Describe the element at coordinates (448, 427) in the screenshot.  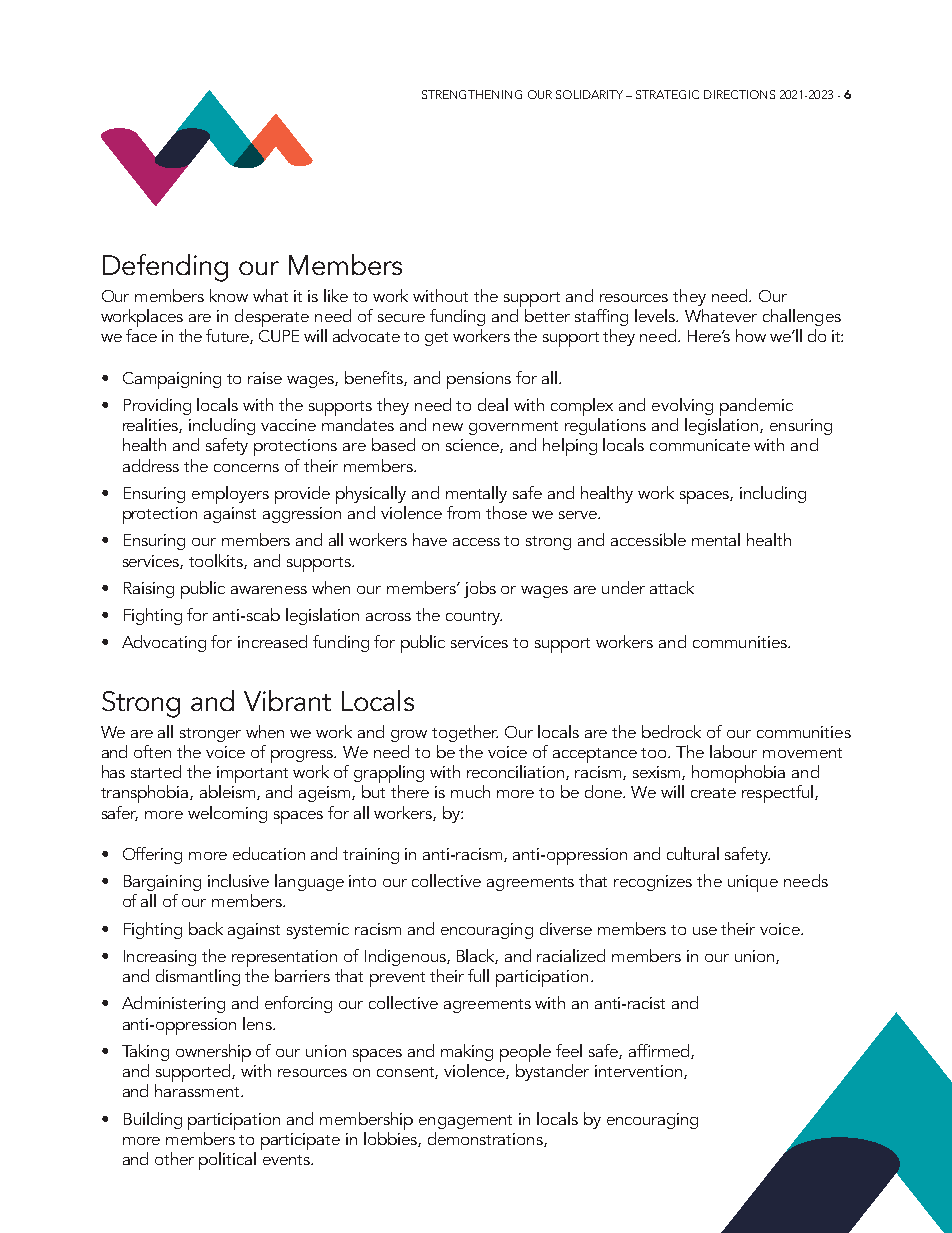
I see `new` at that location.
